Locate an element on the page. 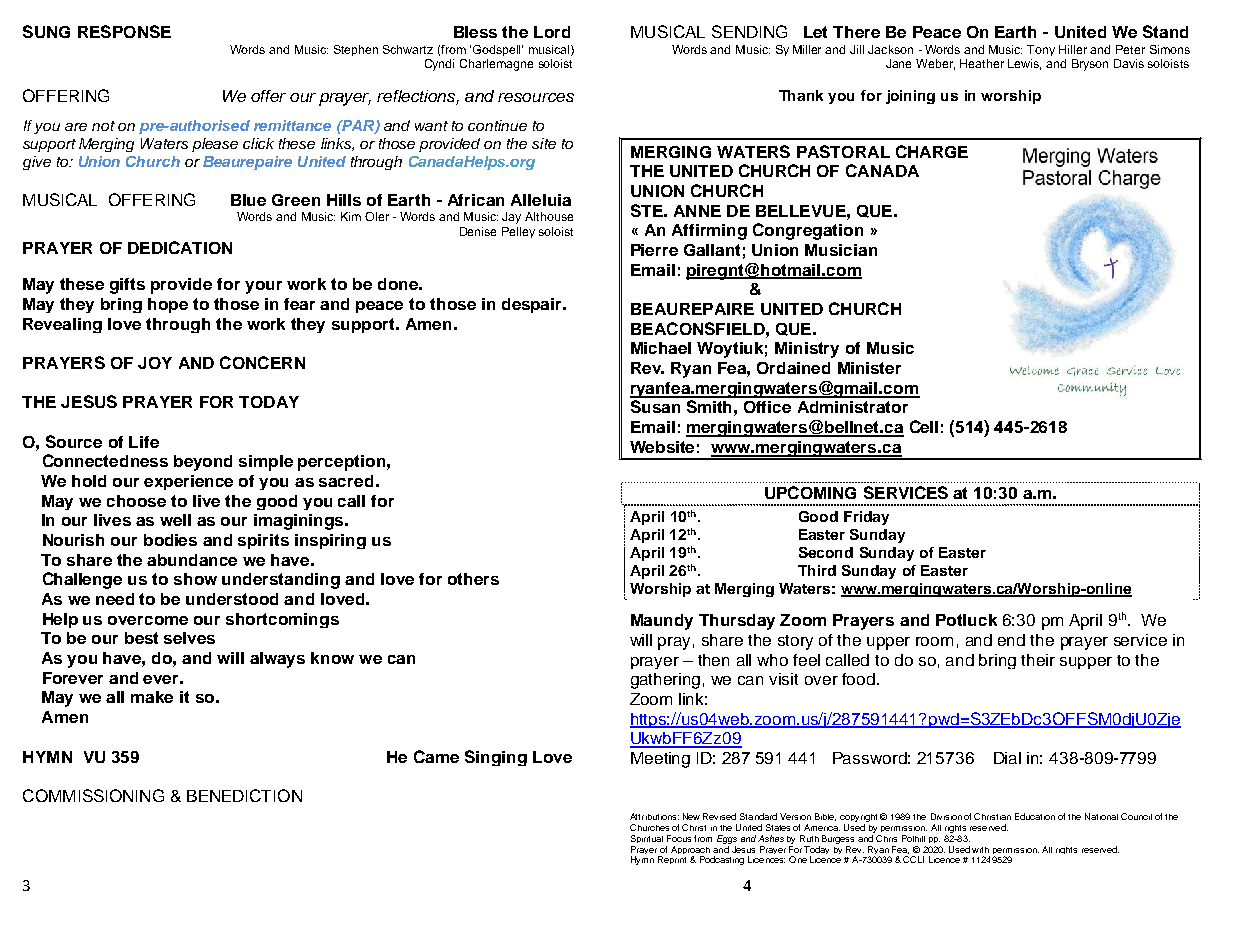  Tony is located at coordinates (1041, 50).
